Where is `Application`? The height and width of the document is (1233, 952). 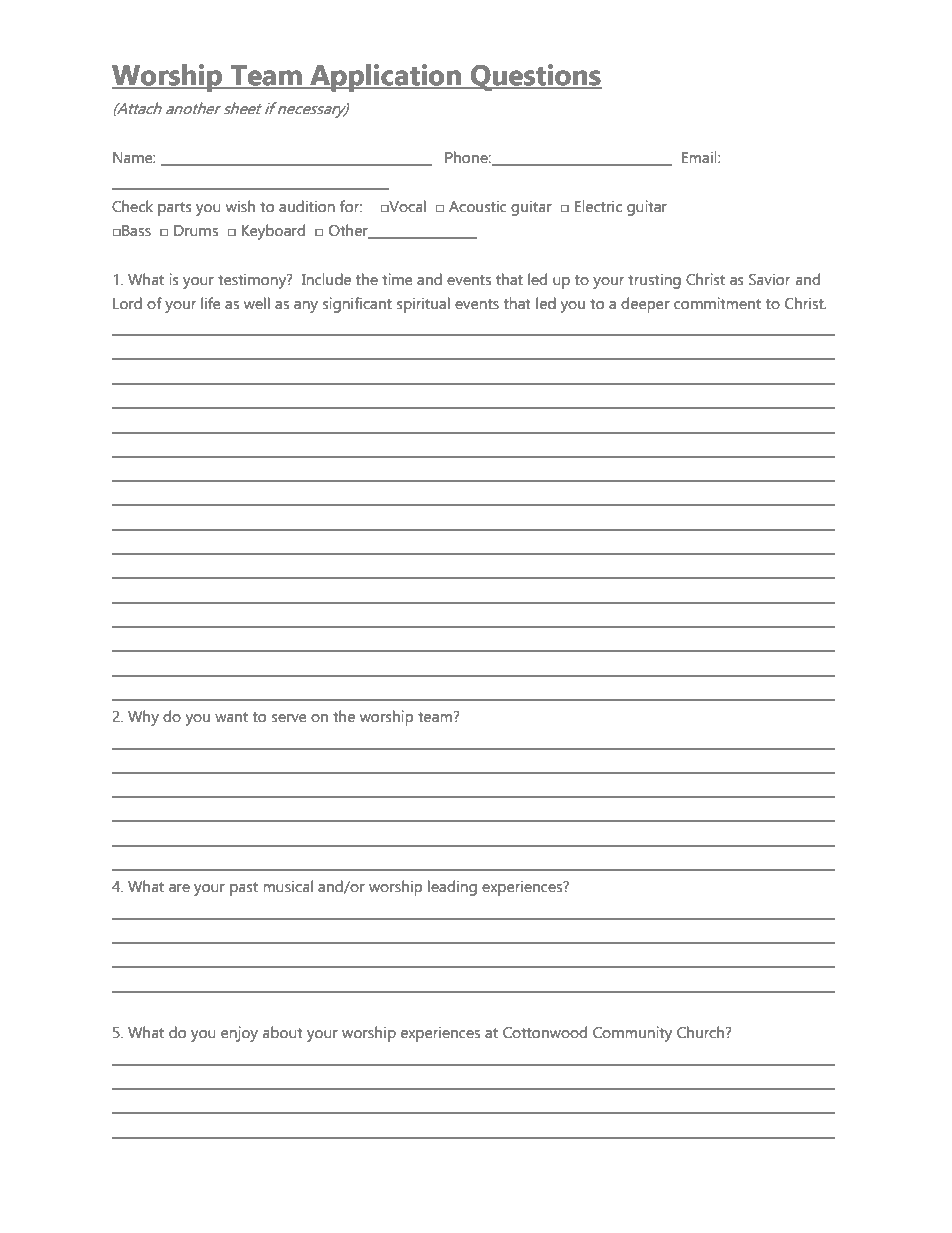 Application is located at coordinates (385, 78).
